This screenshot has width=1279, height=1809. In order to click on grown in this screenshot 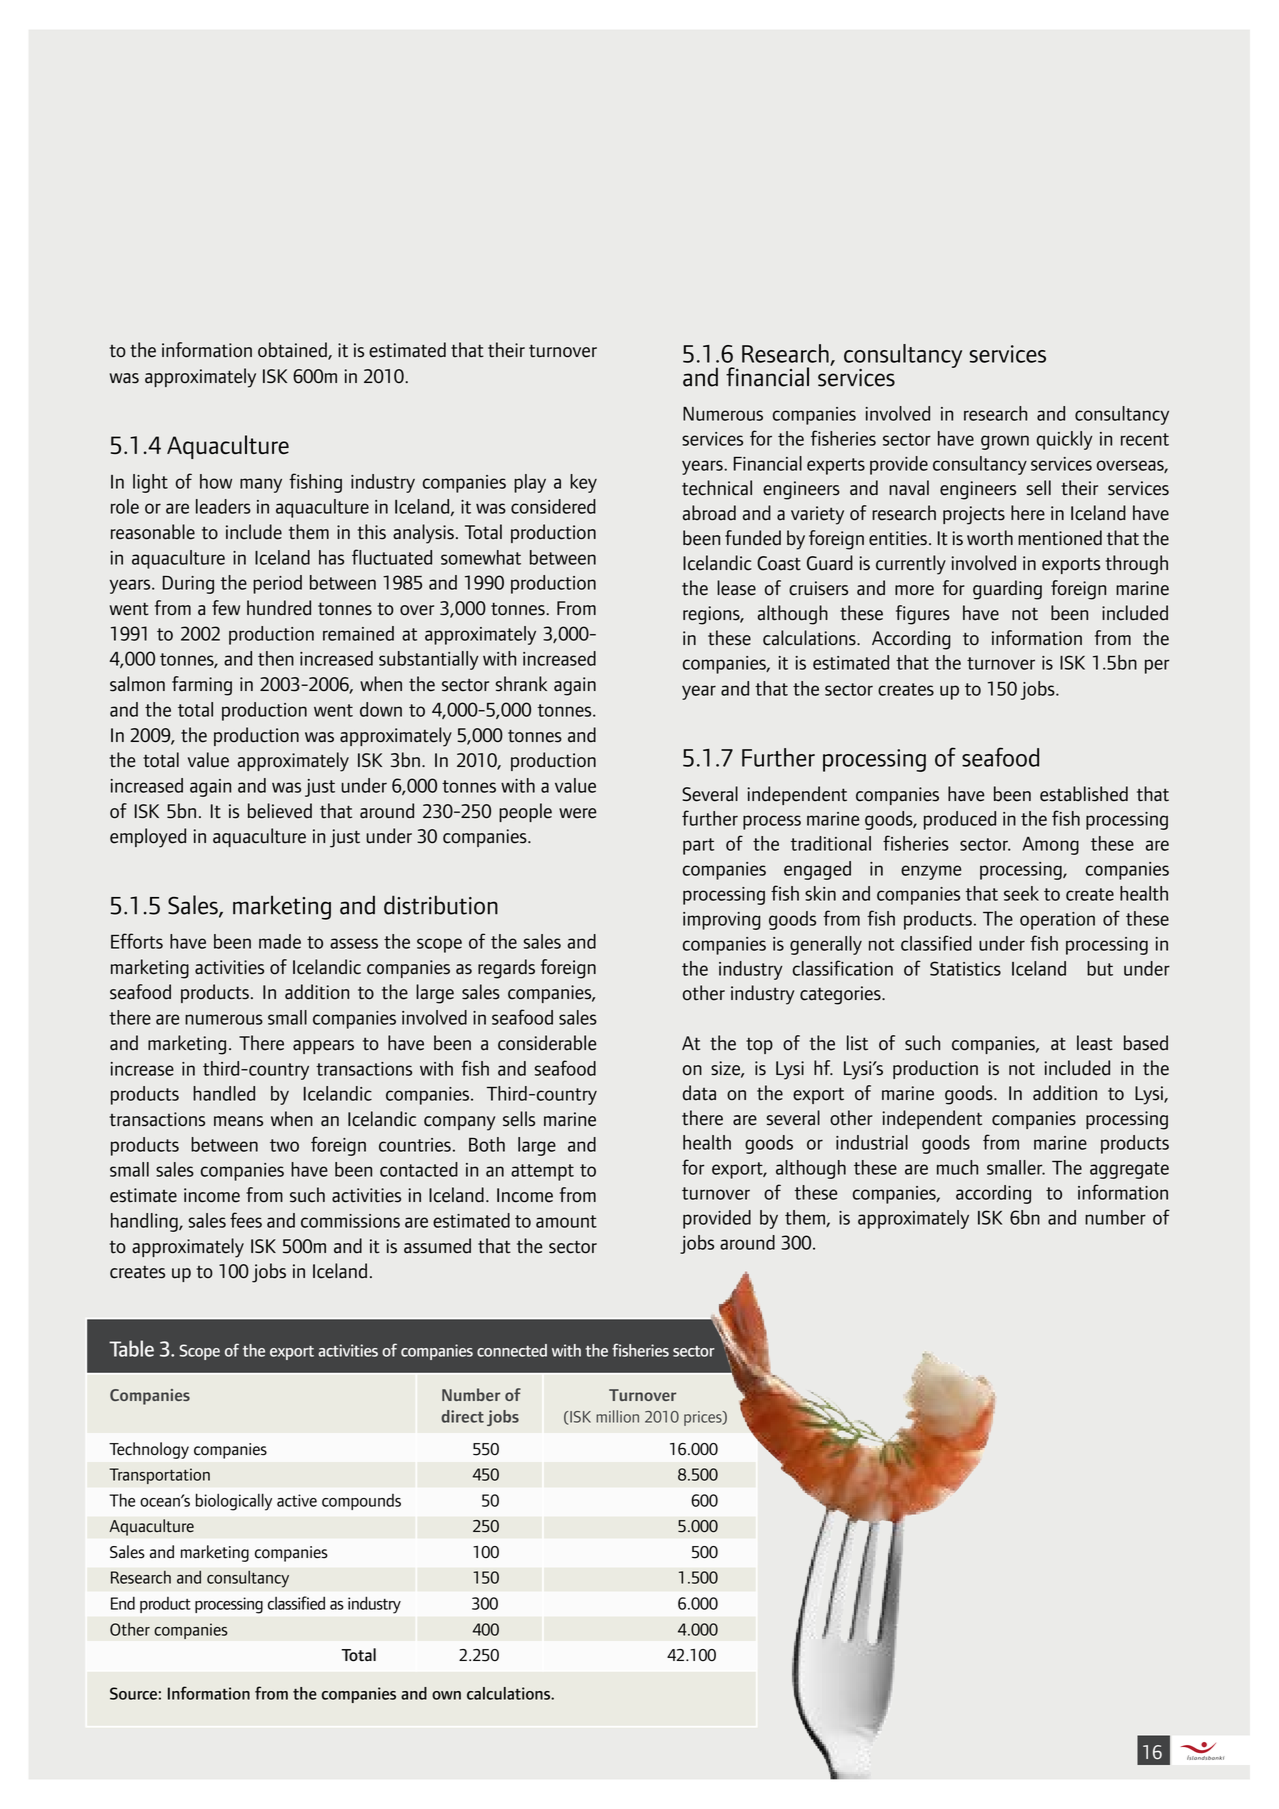, I will do `click(1005, 442)`.
